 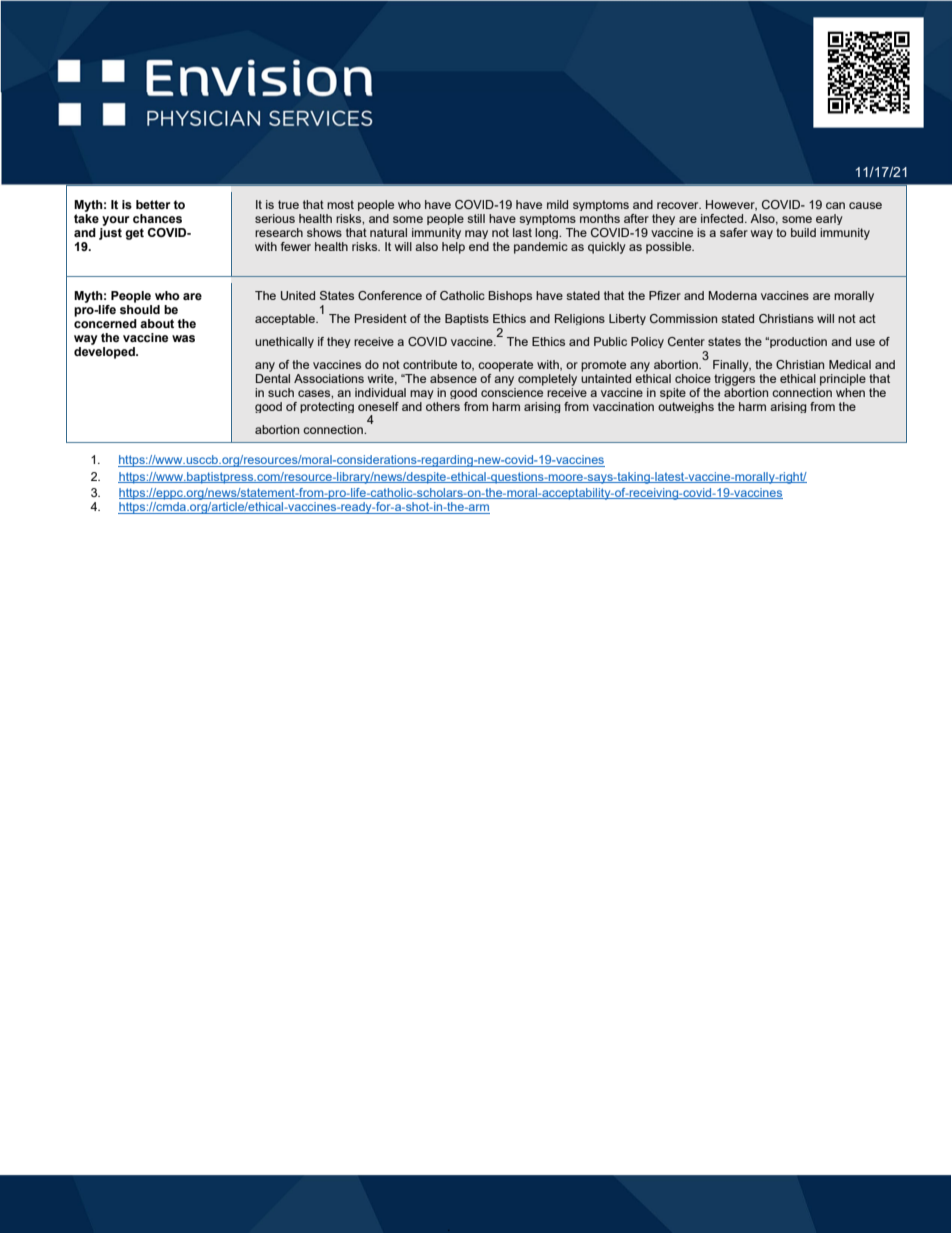 What do you see at coordinates (443, 406) in the screenshot?
I see `others` at bounding box center [443, 406].
